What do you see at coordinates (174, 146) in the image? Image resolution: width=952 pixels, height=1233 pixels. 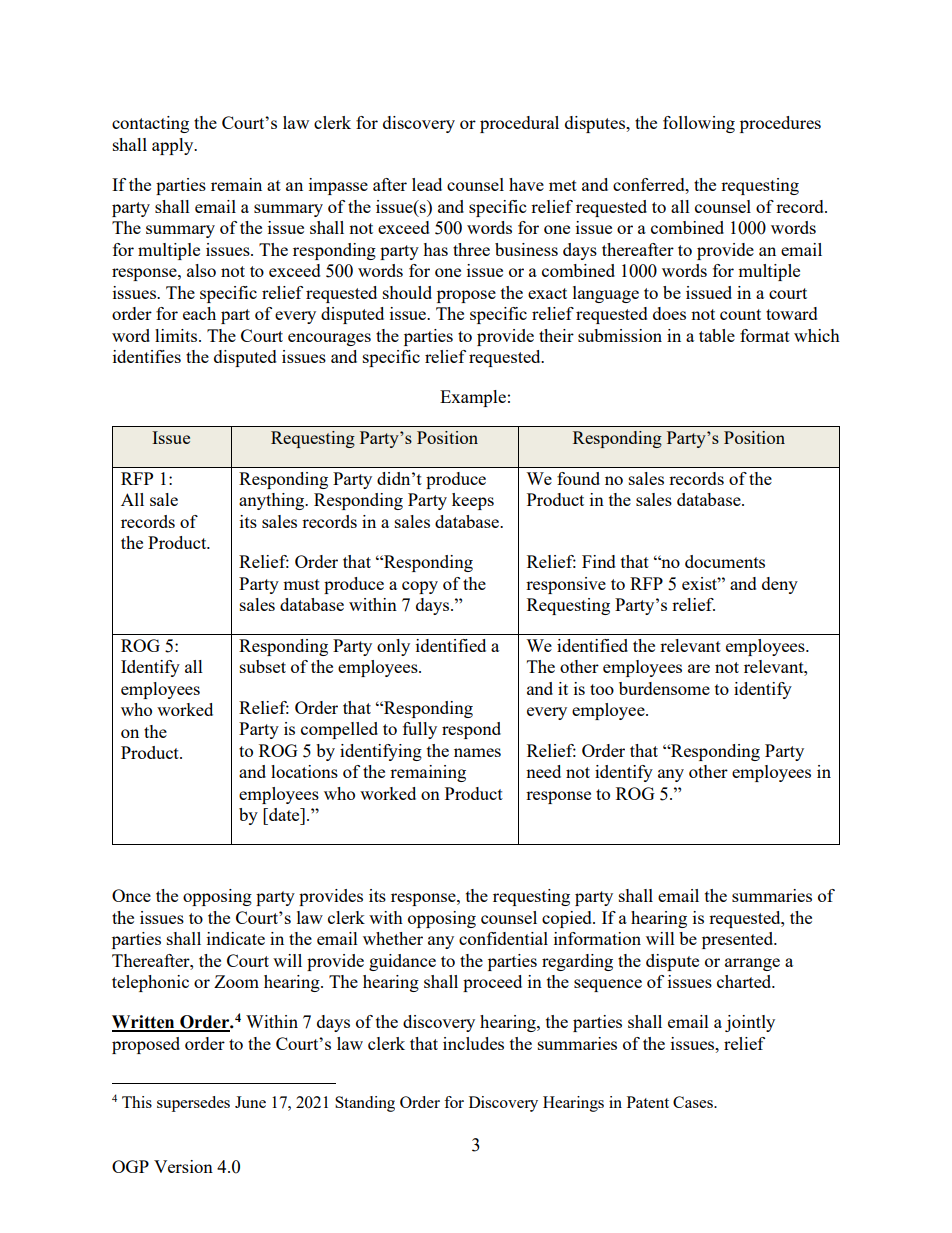 I see `apply` at bounding box center [174, 146].
